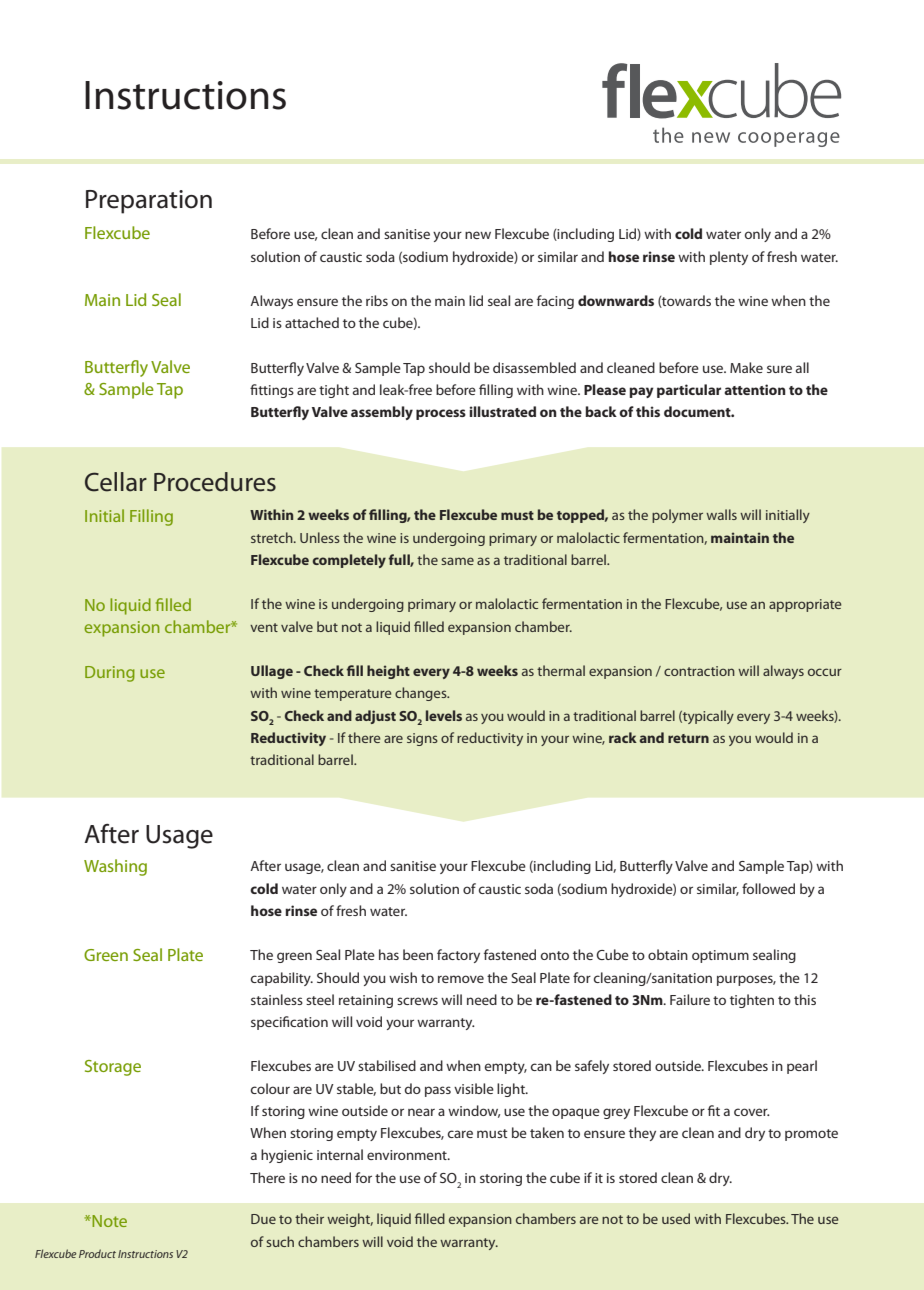 The width and height of the image is (924, 1290). Describe the element at coordinates (149, 202) in the image. I see `Preparation` at that location.
